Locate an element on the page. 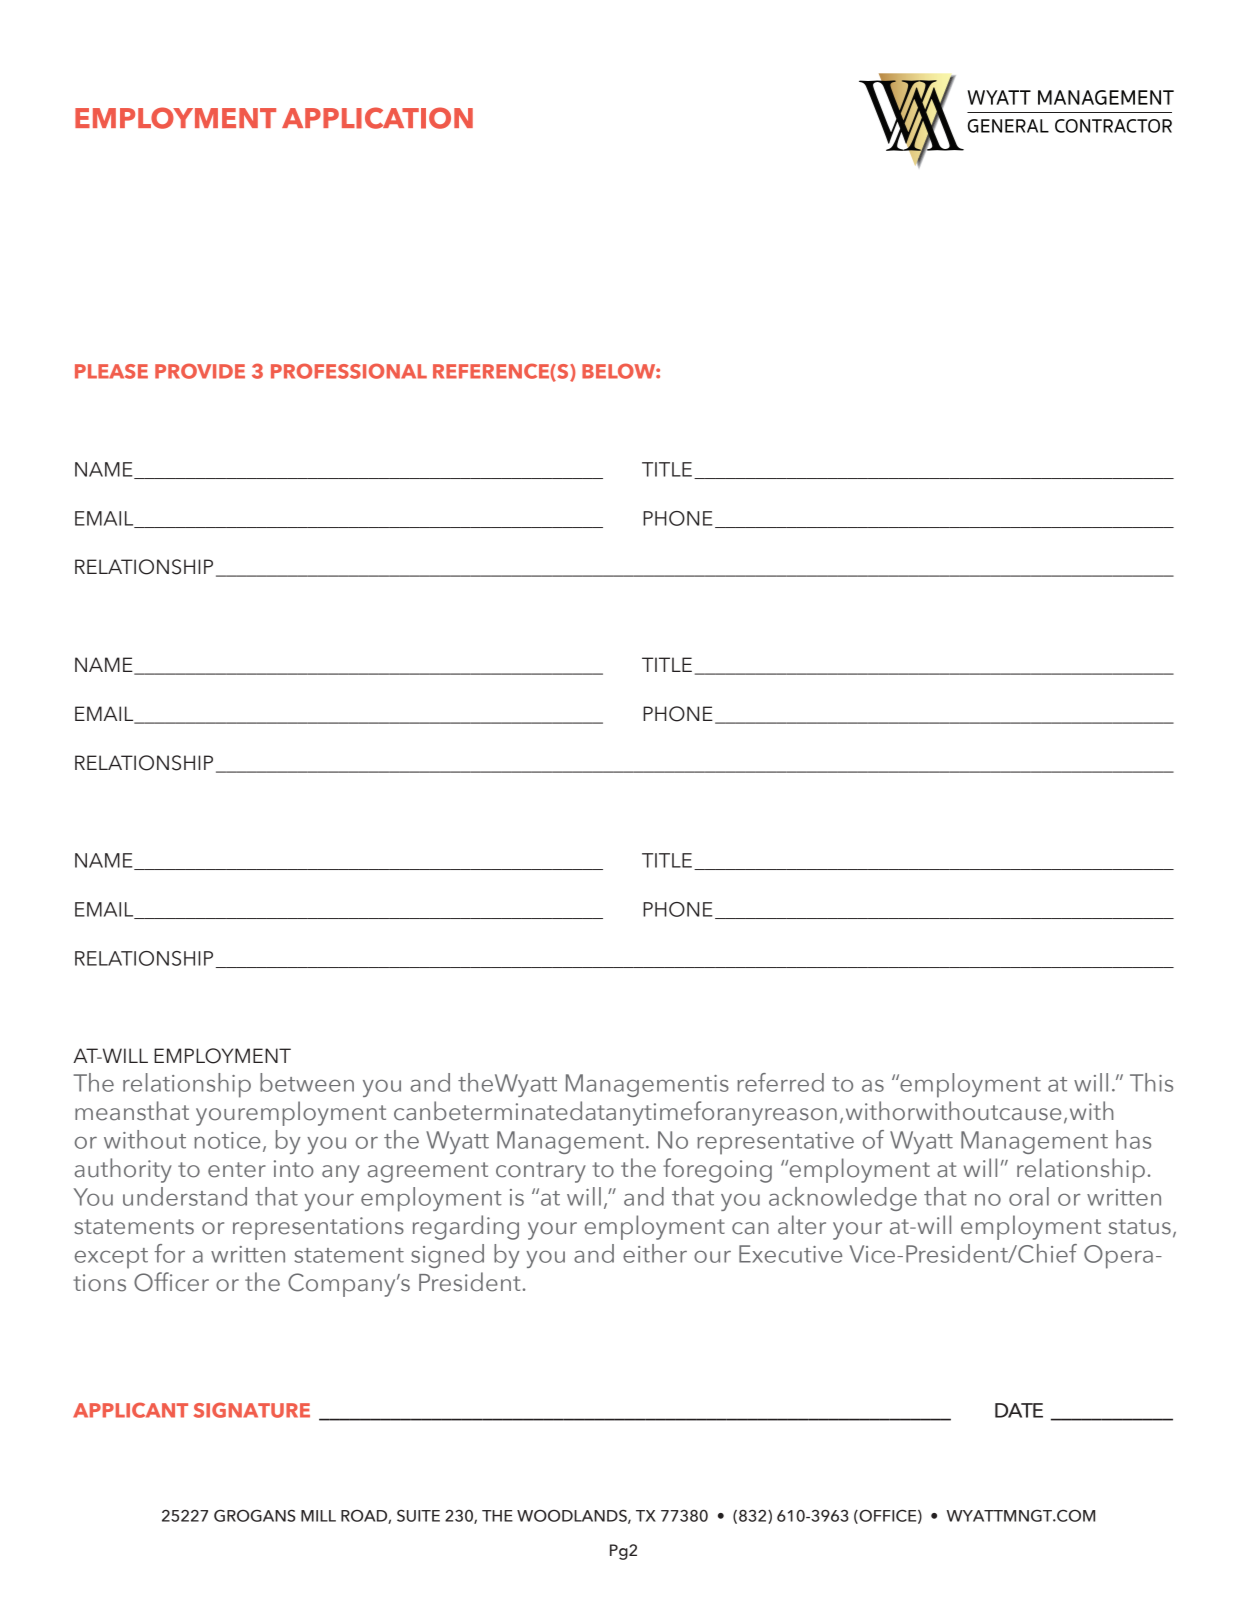 This page has height=1613, width=1247. PROVIDE is located at coordinates (200, 371).
